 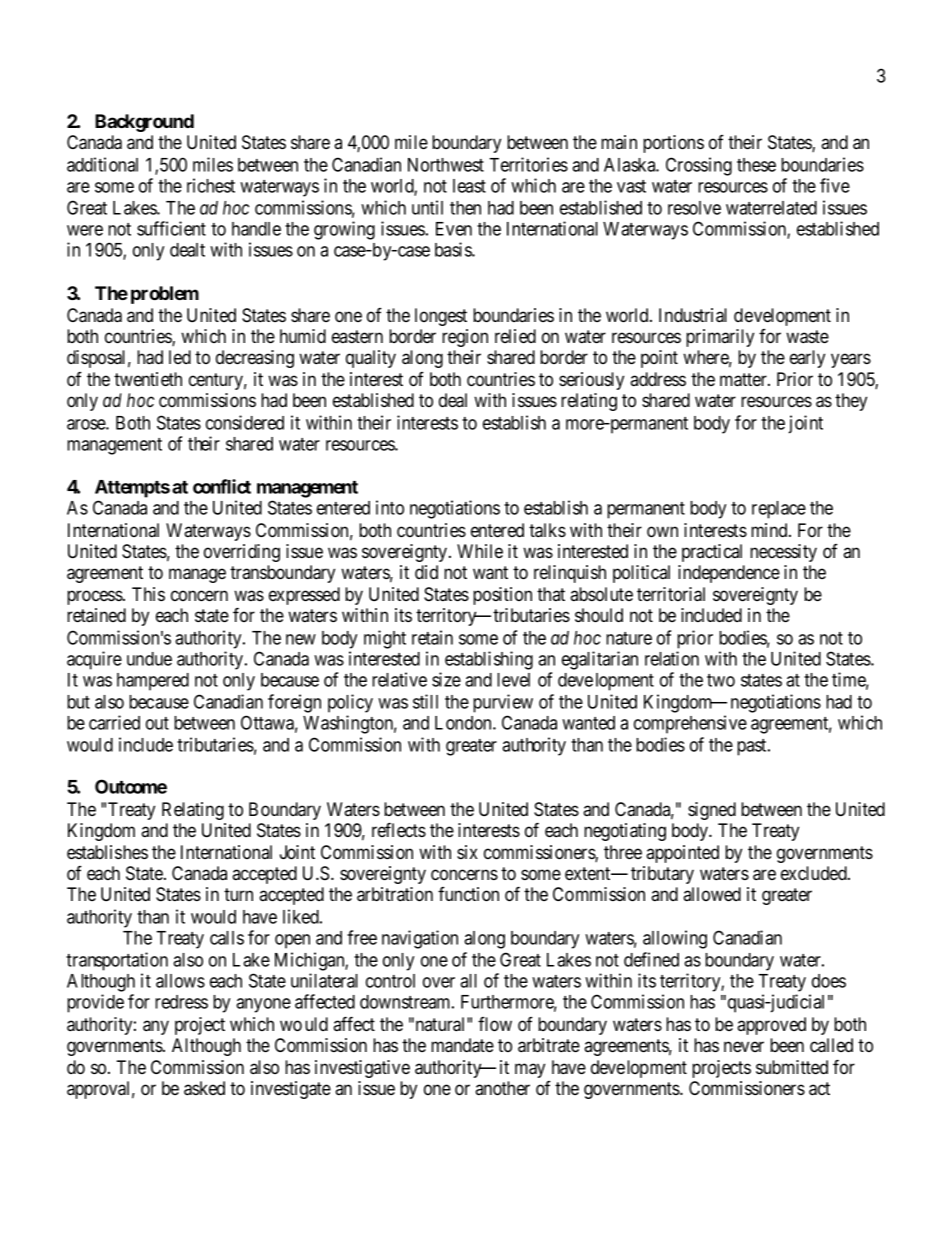 What do you see at coordinates (807, 359) in the screenshot?
I see `early` at bounding box center [807, 359].
